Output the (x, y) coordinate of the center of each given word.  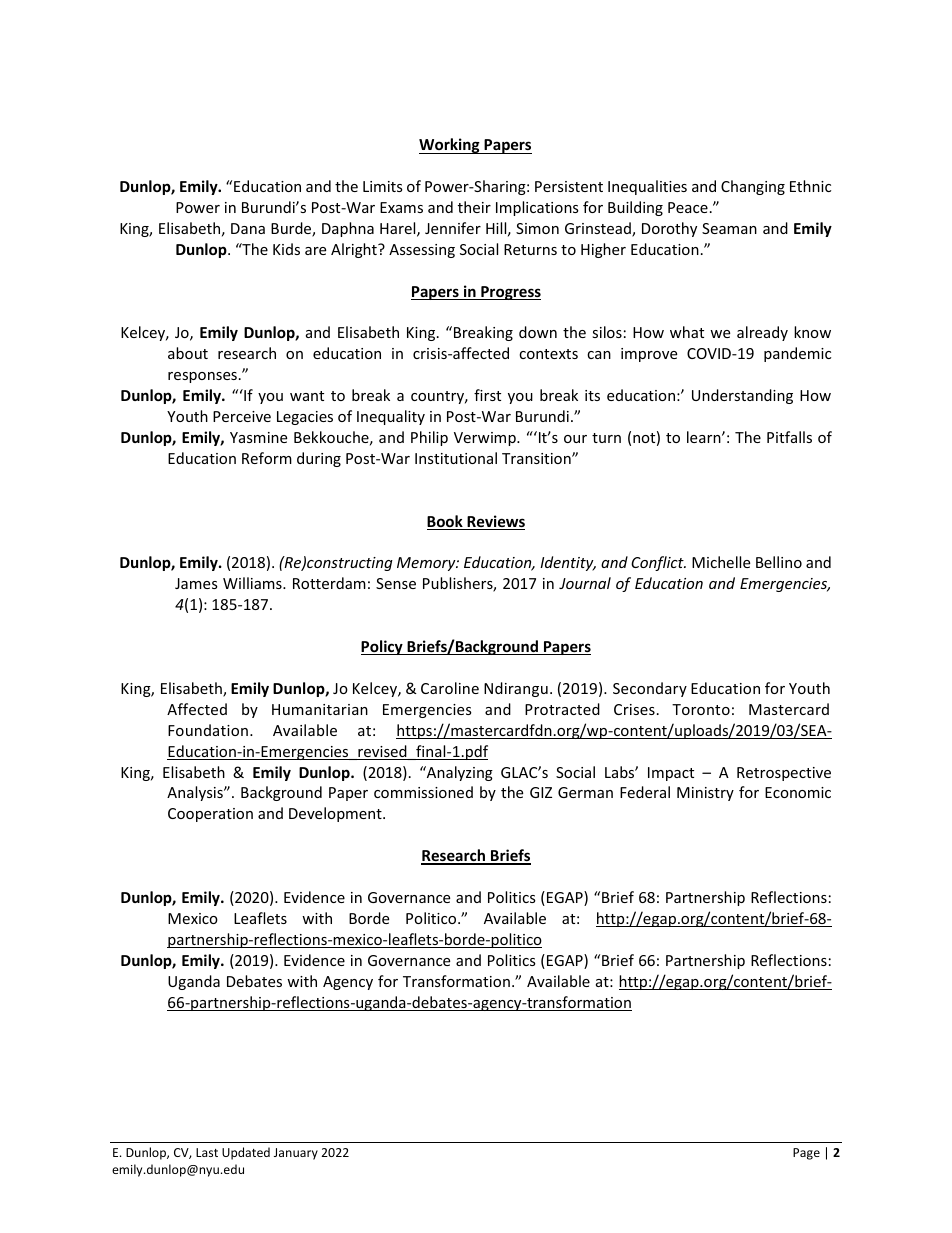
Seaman (729, 228)
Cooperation (210, 815)
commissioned (423, 792)
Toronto (701, 709)
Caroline (450, 688)
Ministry (705, 794)
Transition (537, 458)
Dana (248, 228)
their (474, 207)
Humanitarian (320, 709)
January (296, 1154)
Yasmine (258, 437)
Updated (246, 1153)
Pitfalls (789, 437)
